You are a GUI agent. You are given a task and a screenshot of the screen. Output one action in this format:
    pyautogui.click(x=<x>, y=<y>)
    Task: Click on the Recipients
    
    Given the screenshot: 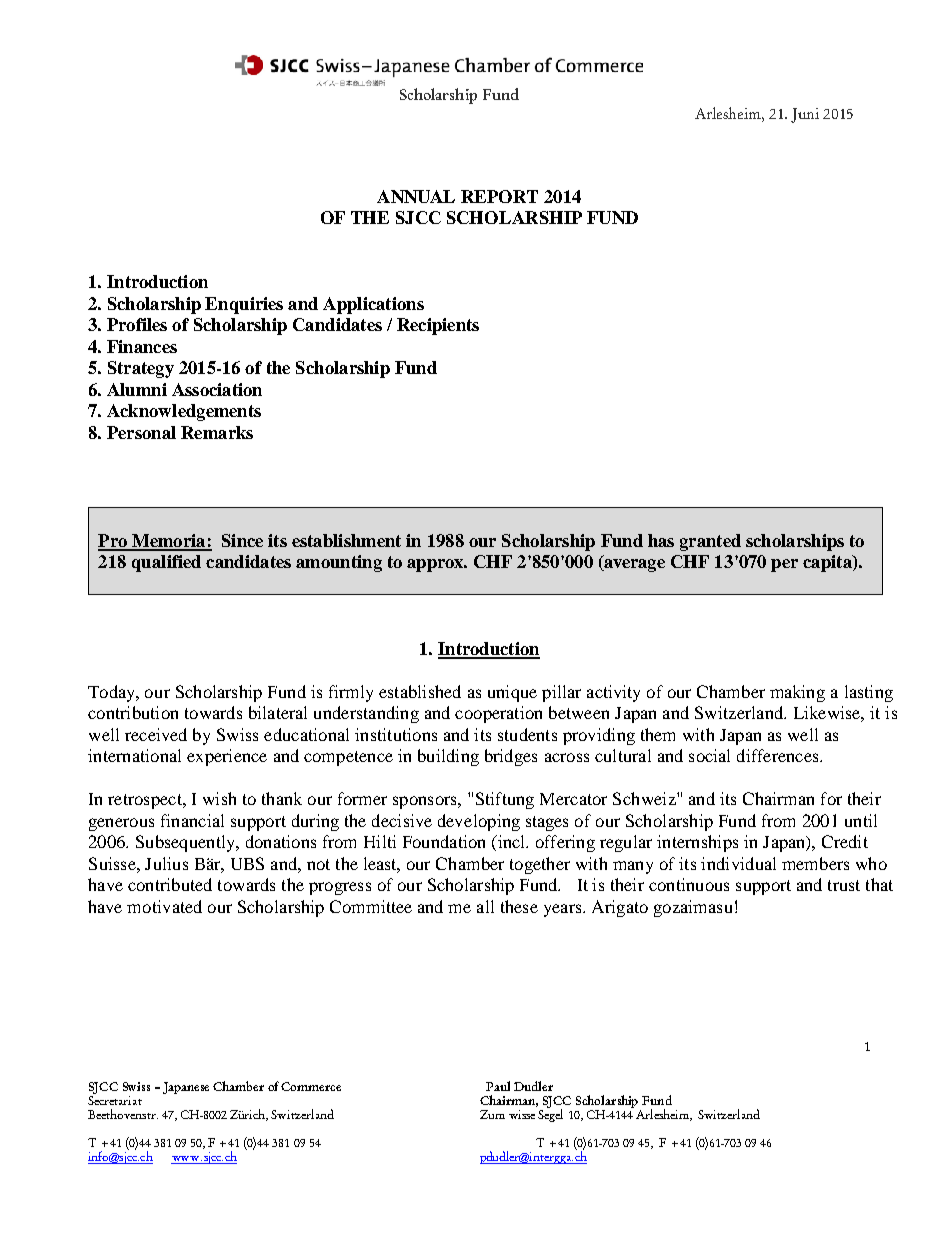 What is the action you would take?
    pyautogui.click(x=438, y=326)
